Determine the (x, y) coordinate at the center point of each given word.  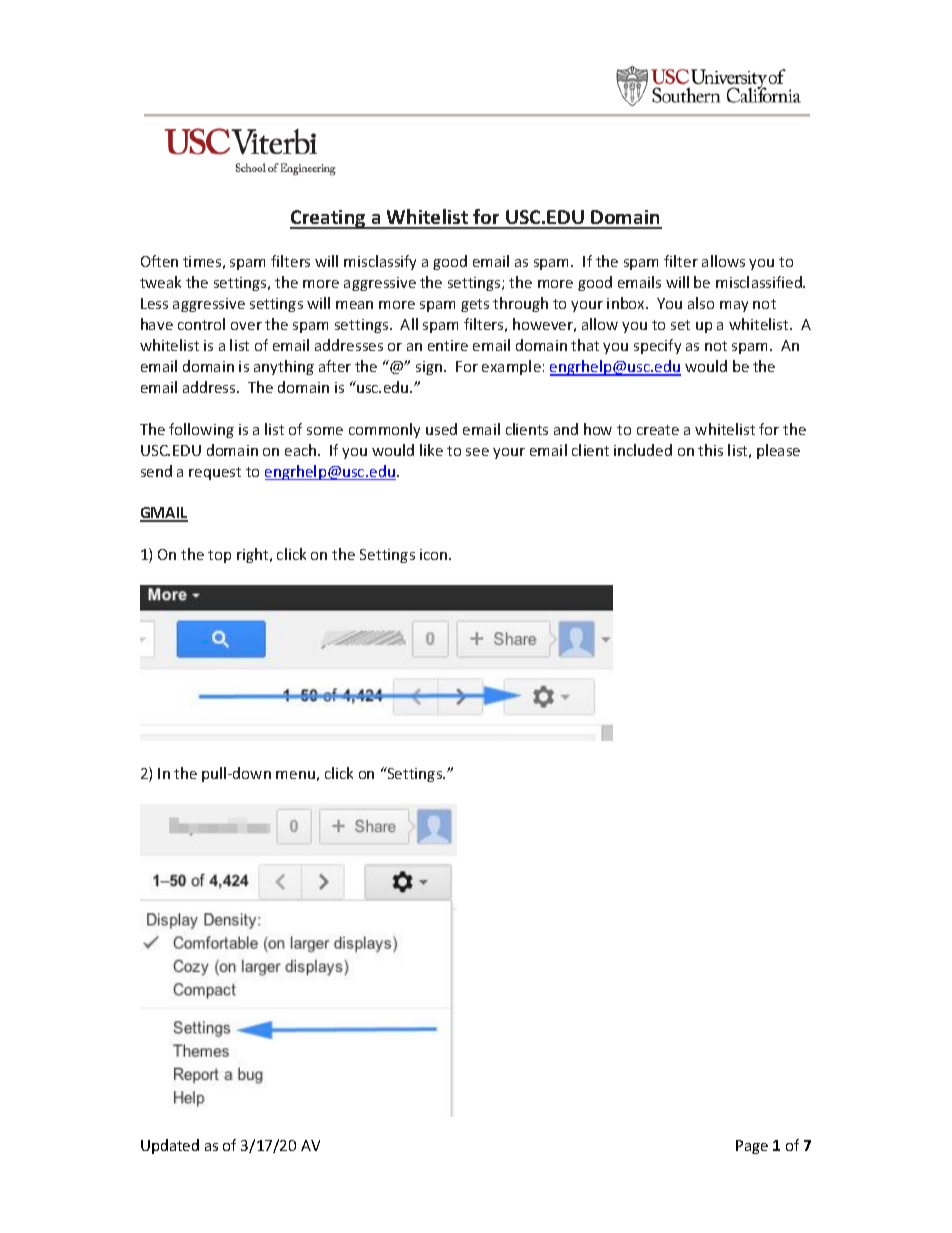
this (710, 450)
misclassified (760, 282)
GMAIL (164, 514)
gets (475, 305)
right (254, 555)
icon (435, 554)
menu (295, 775)
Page (752, 1147)
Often (159, 261)
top (219, 556)
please (778, 451)
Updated (170, 1146)
